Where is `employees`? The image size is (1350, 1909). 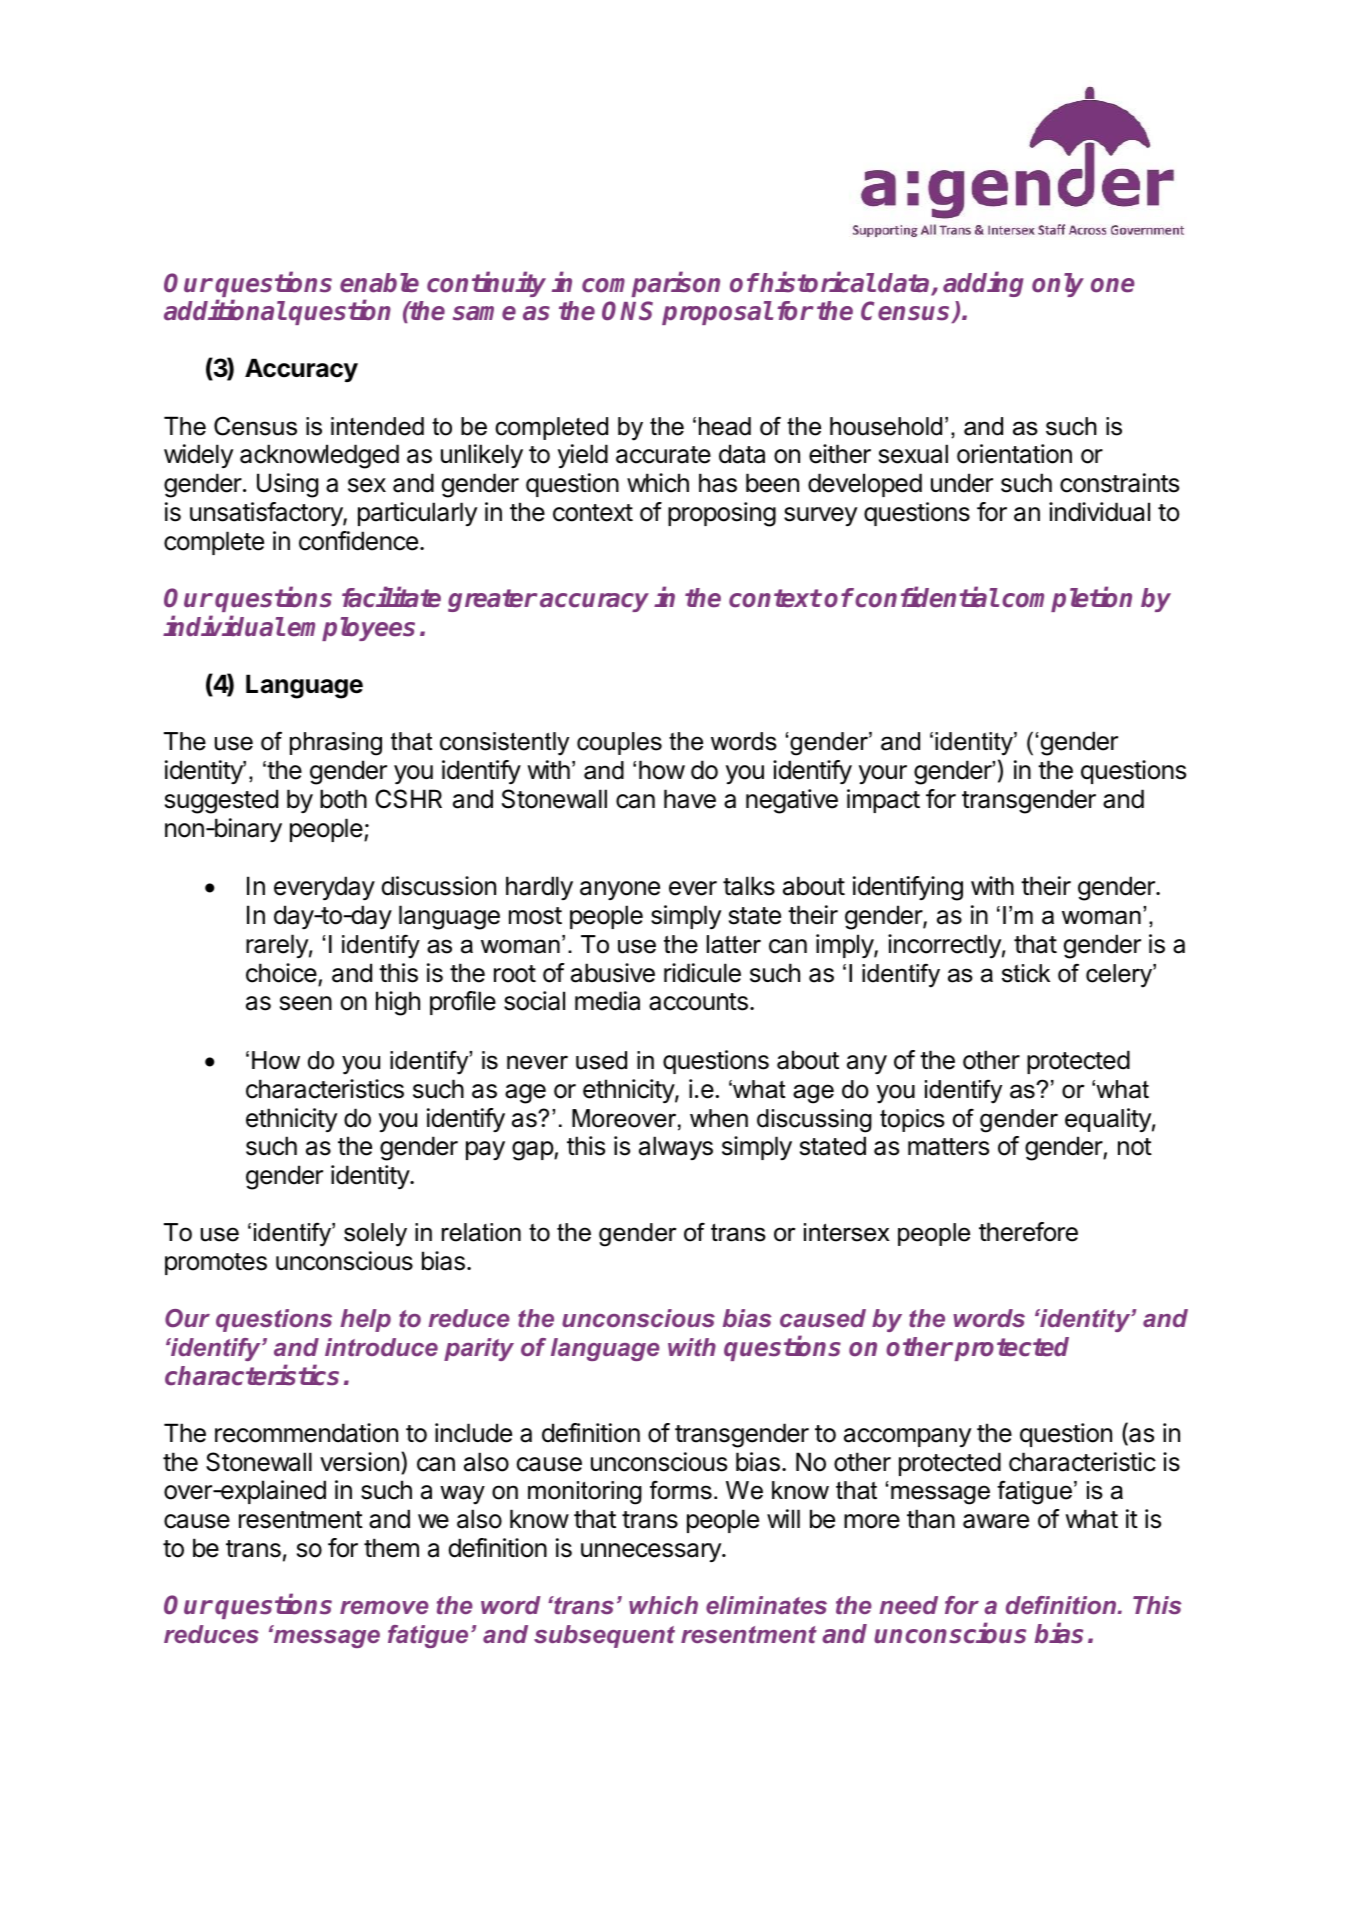
employees is located at coordinates (351, 629).
